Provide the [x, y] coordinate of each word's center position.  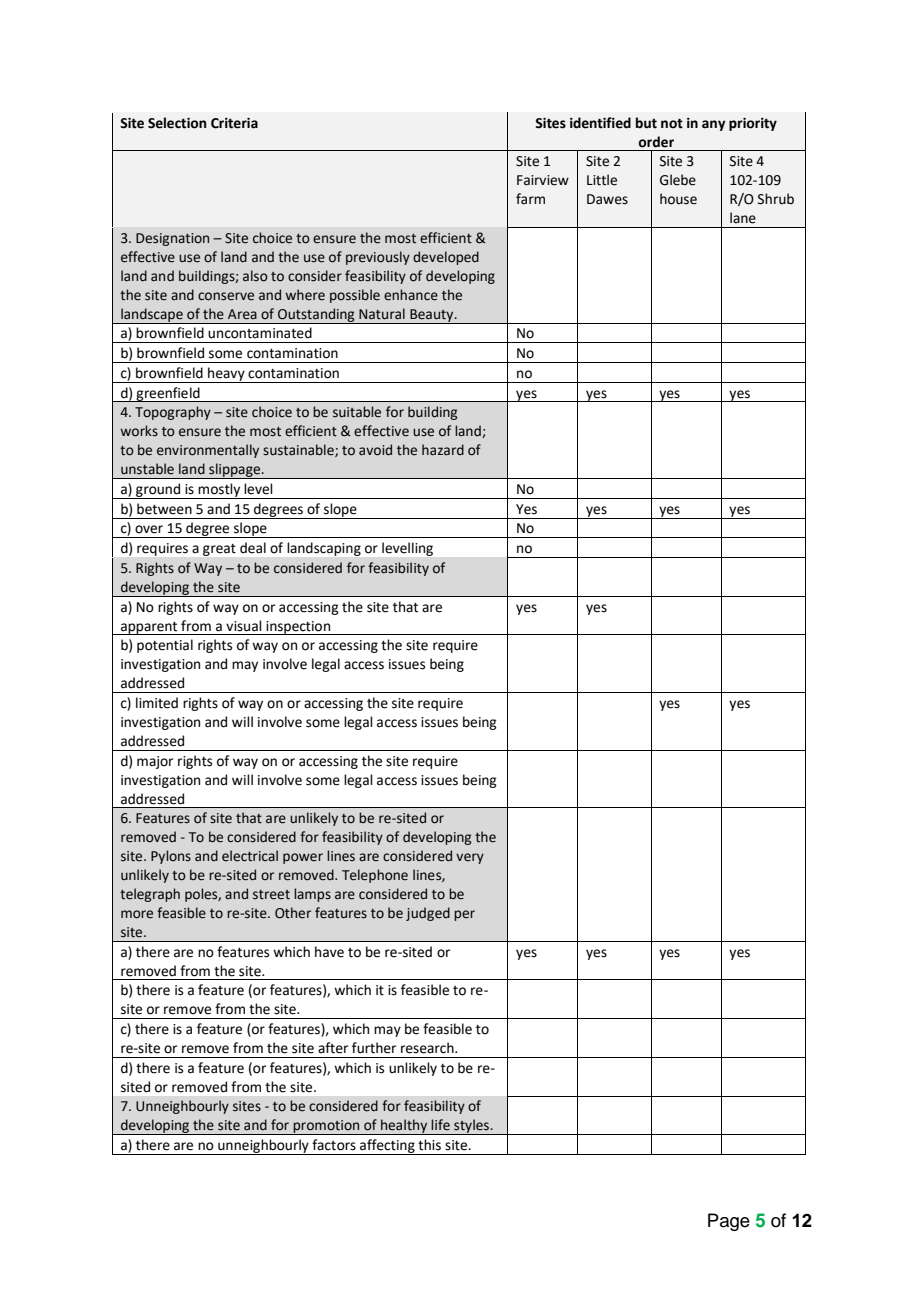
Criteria [234, 123]
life [440, 1125]
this [429, 1145]
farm [530, 199]
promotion [327, 1127]
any [714, 125]
